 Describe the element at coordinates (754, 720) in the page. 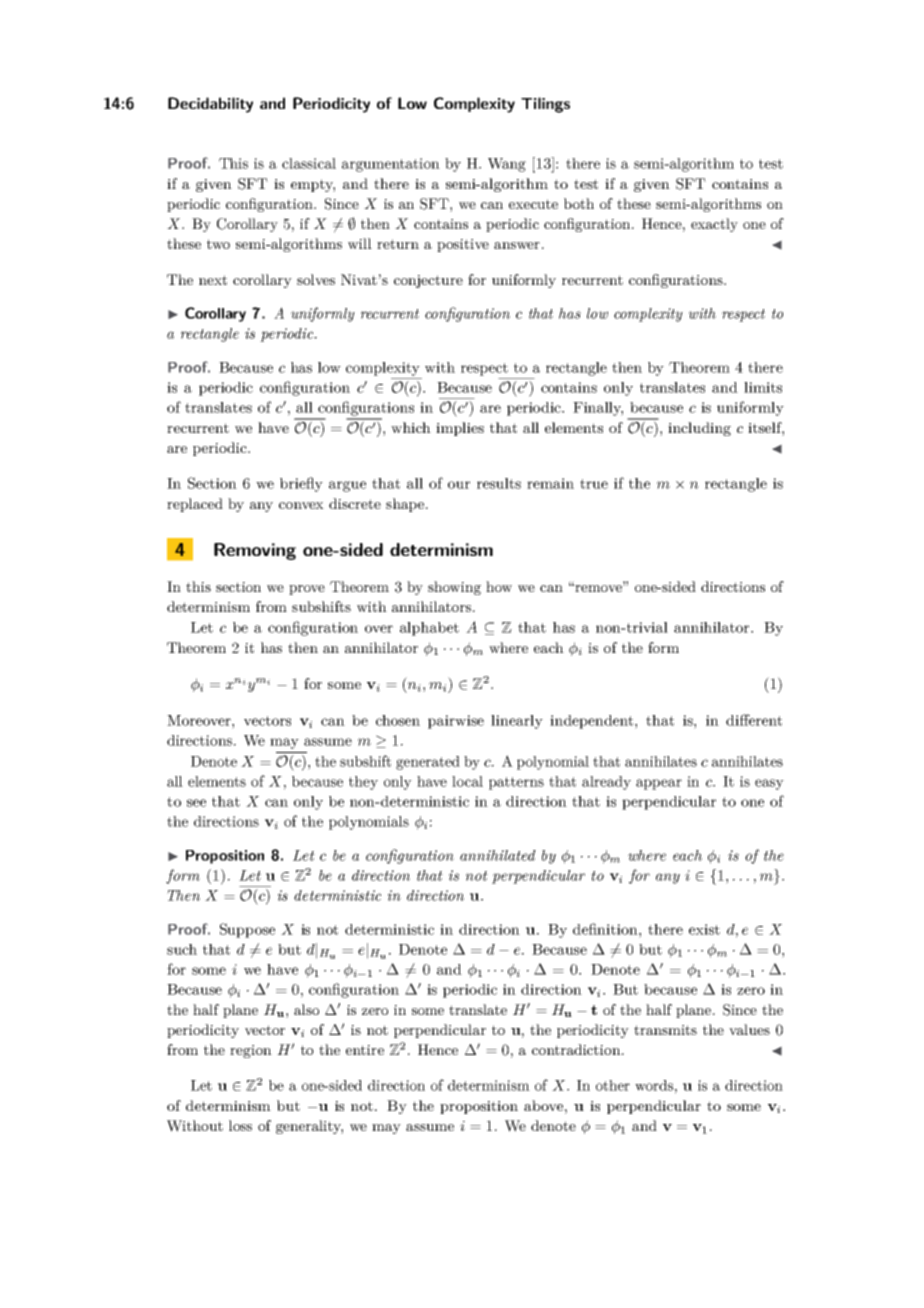

I see `different` at that location.
